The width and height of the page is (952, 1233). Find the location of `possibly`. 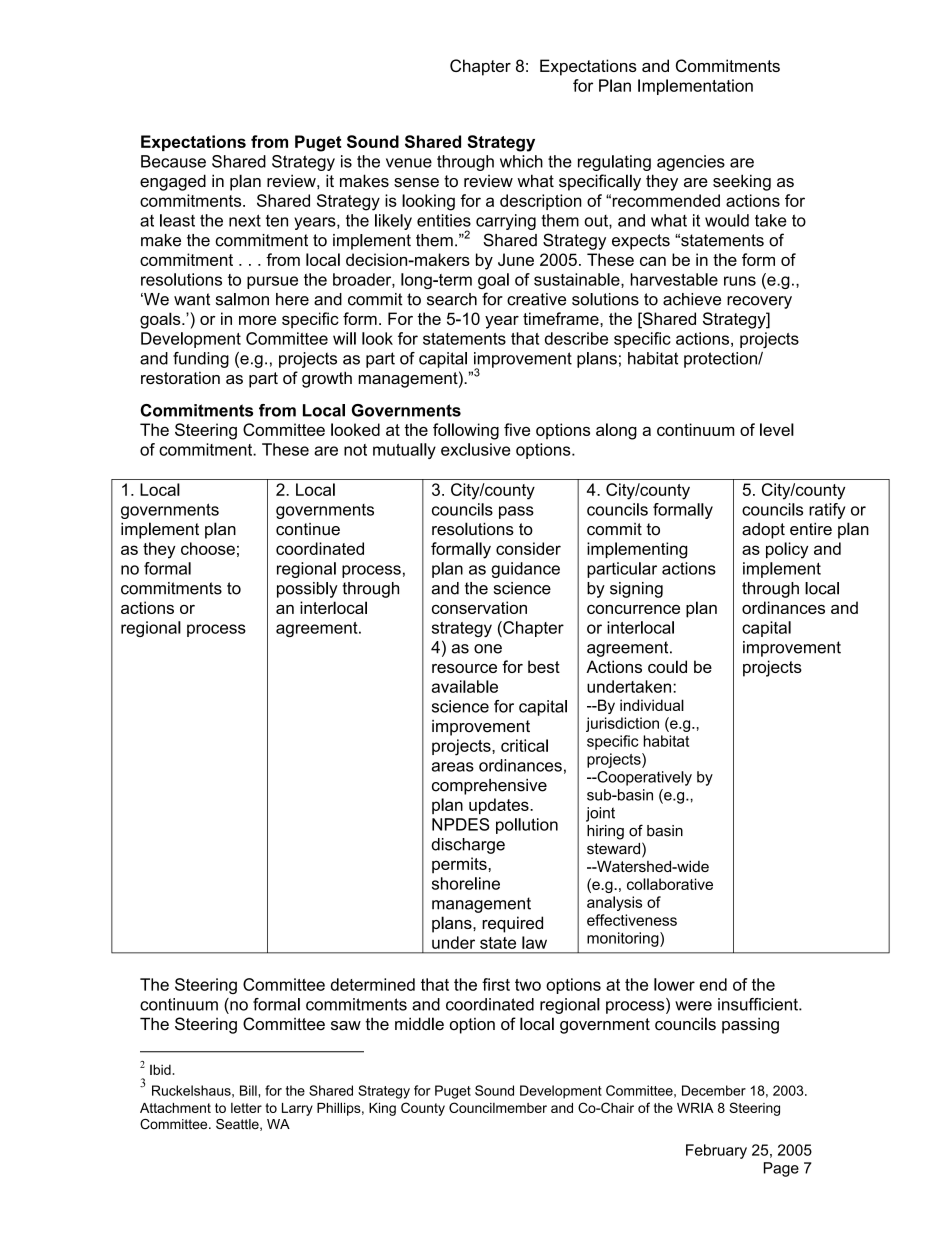

possibly is located at coordinates (307, 590).
